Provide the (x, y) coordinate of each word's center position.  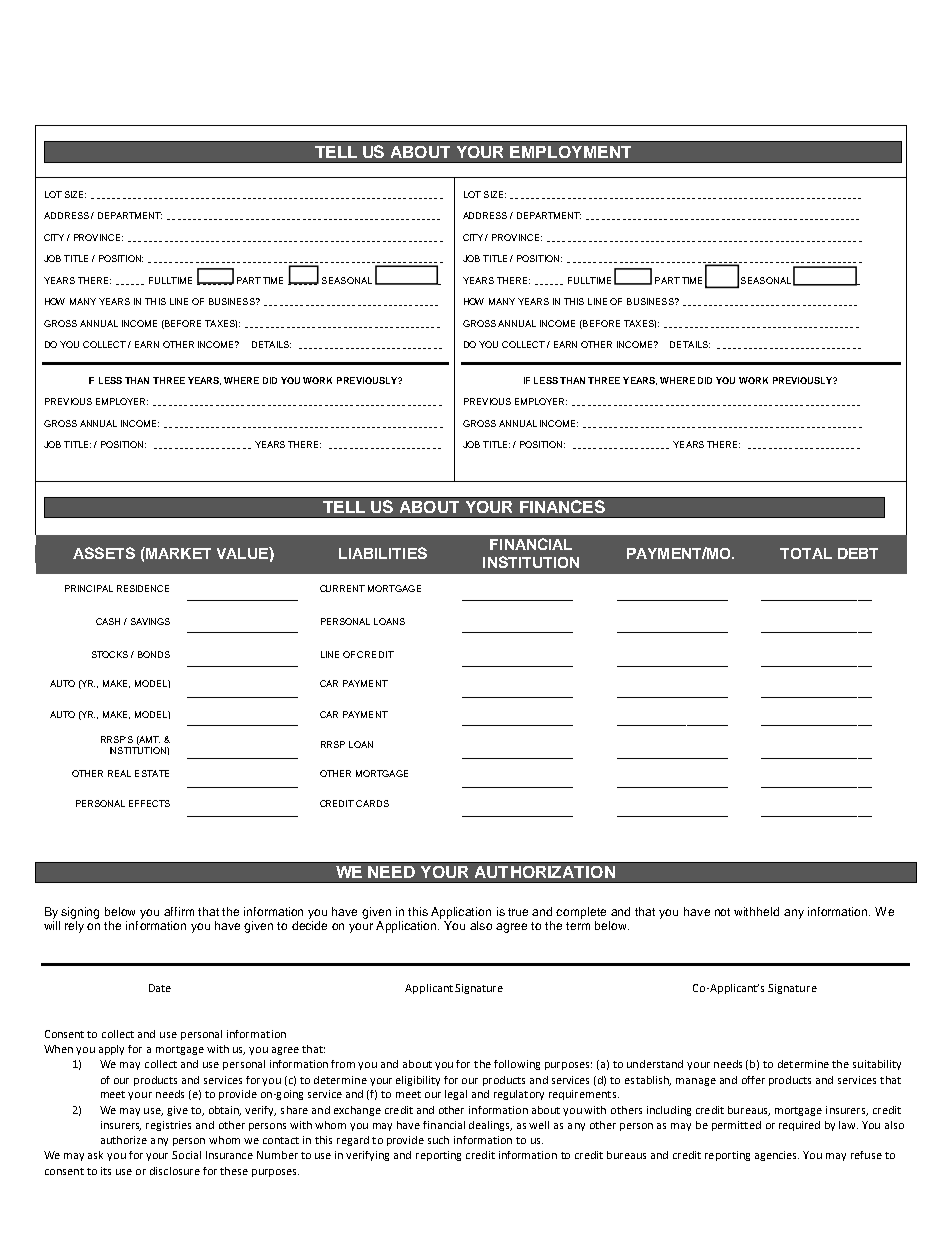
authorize (124, 1140)
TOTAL (806, 553)
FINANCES (562, 506)
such (438, 1140)
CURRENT (342, 588)
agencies (777, 1156)
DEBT (858, 553)
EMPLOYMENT (570, 152)
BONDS (154, 654)
